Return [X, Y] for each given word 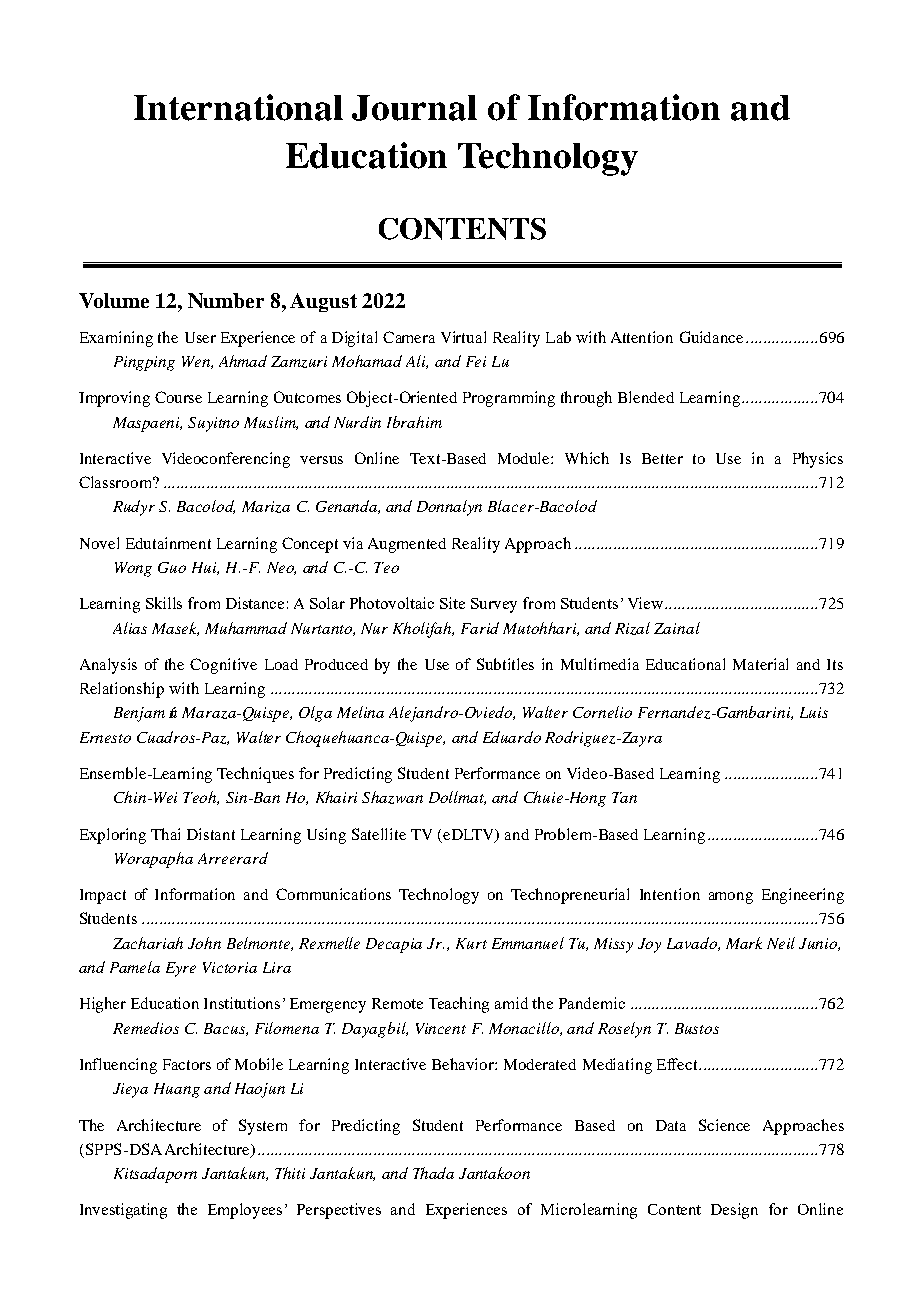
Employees [245, 1211]
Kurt [471, 943]
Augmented [407, 545]
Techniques [255, 775]
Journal [414, 108]
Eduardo [512, 737]
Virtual [463, 337]
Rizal [632, 628]
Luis [814, 712]
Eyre [181, 969]
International [238, 107]
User [200, 337]
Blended [646, 397]
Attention [642, 337]
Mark [744, 943]
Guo [172, 567]
